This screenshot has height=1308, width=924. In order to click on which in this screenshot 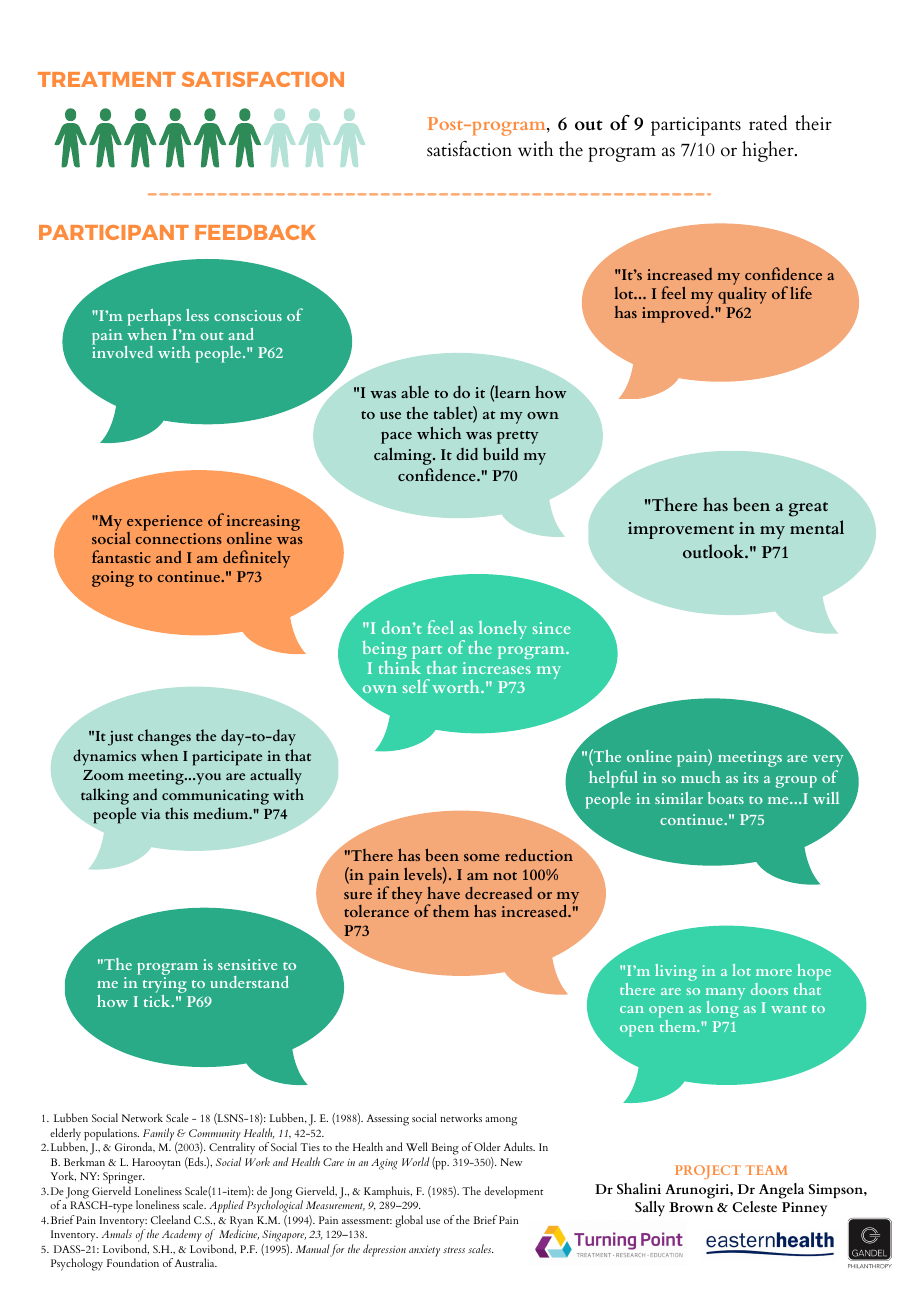, I will do `click(439, 432)`.
